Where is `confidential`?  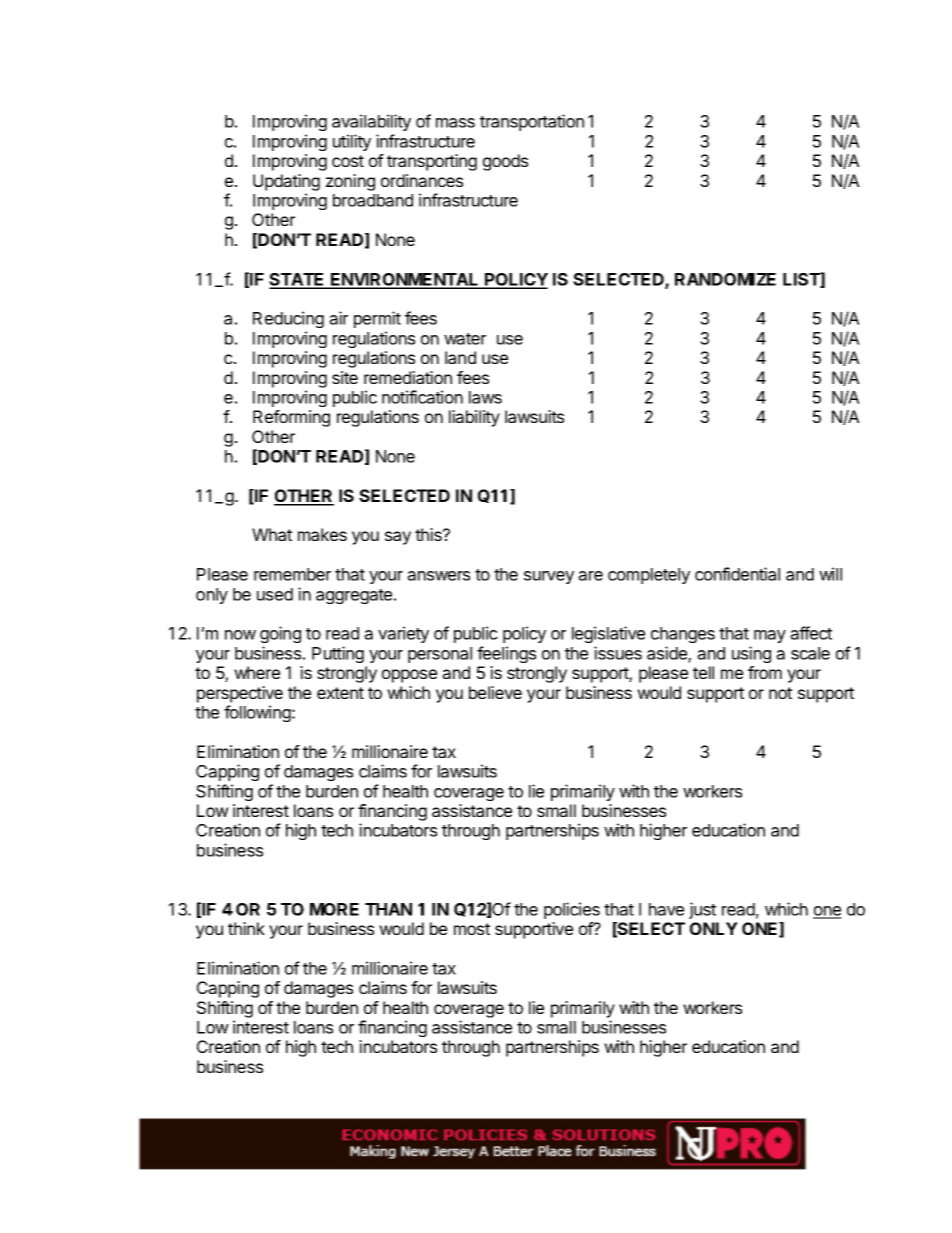
confidential is located at coordinates (737, 574).
